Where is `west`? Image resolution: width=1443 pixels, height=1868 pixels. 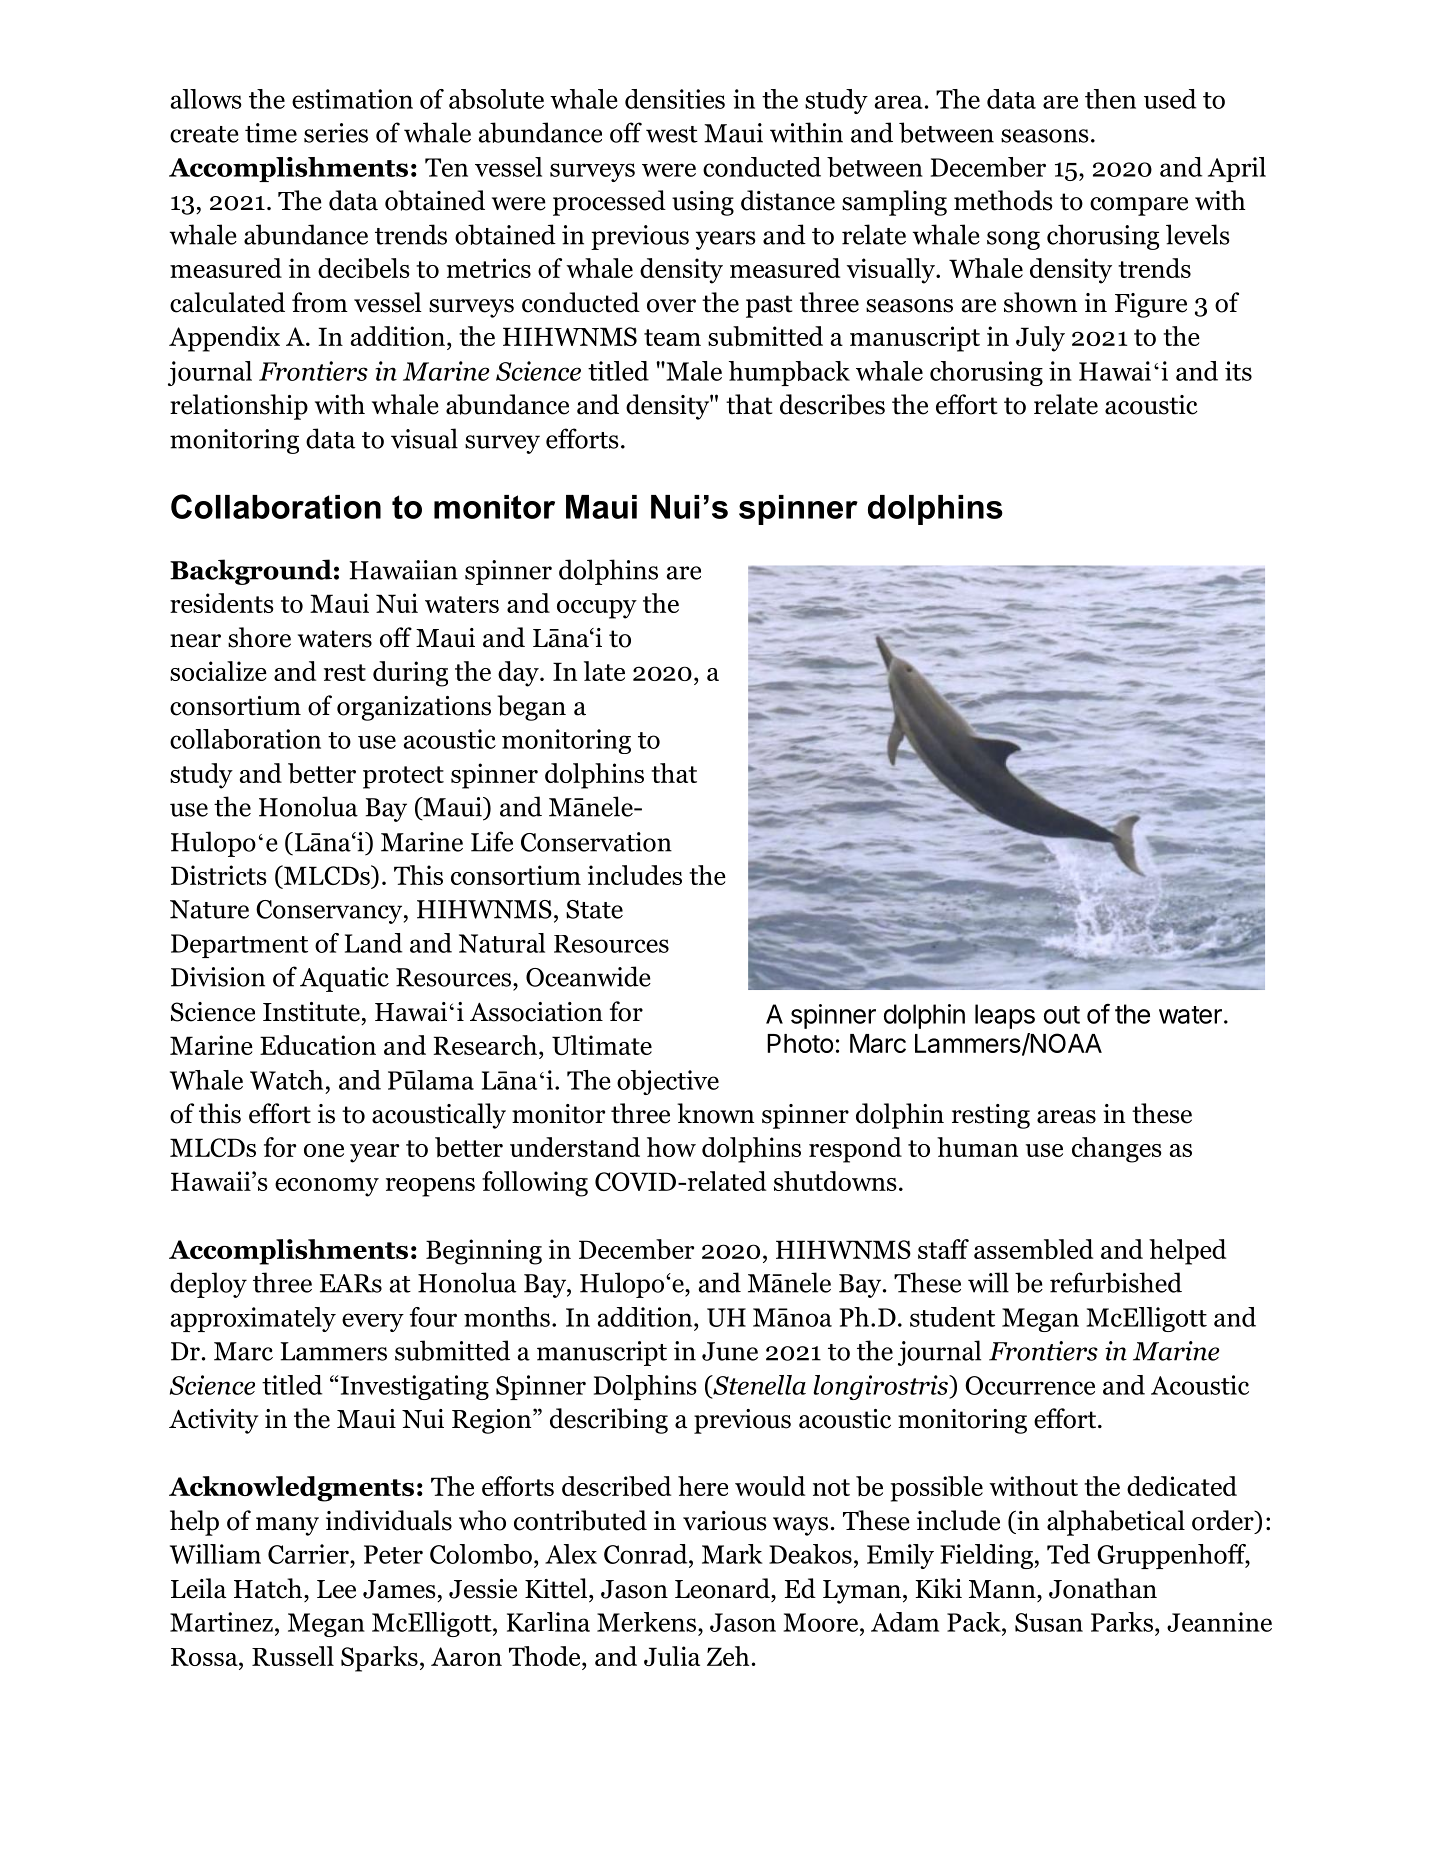 west is located at coordinates (672, 134).
